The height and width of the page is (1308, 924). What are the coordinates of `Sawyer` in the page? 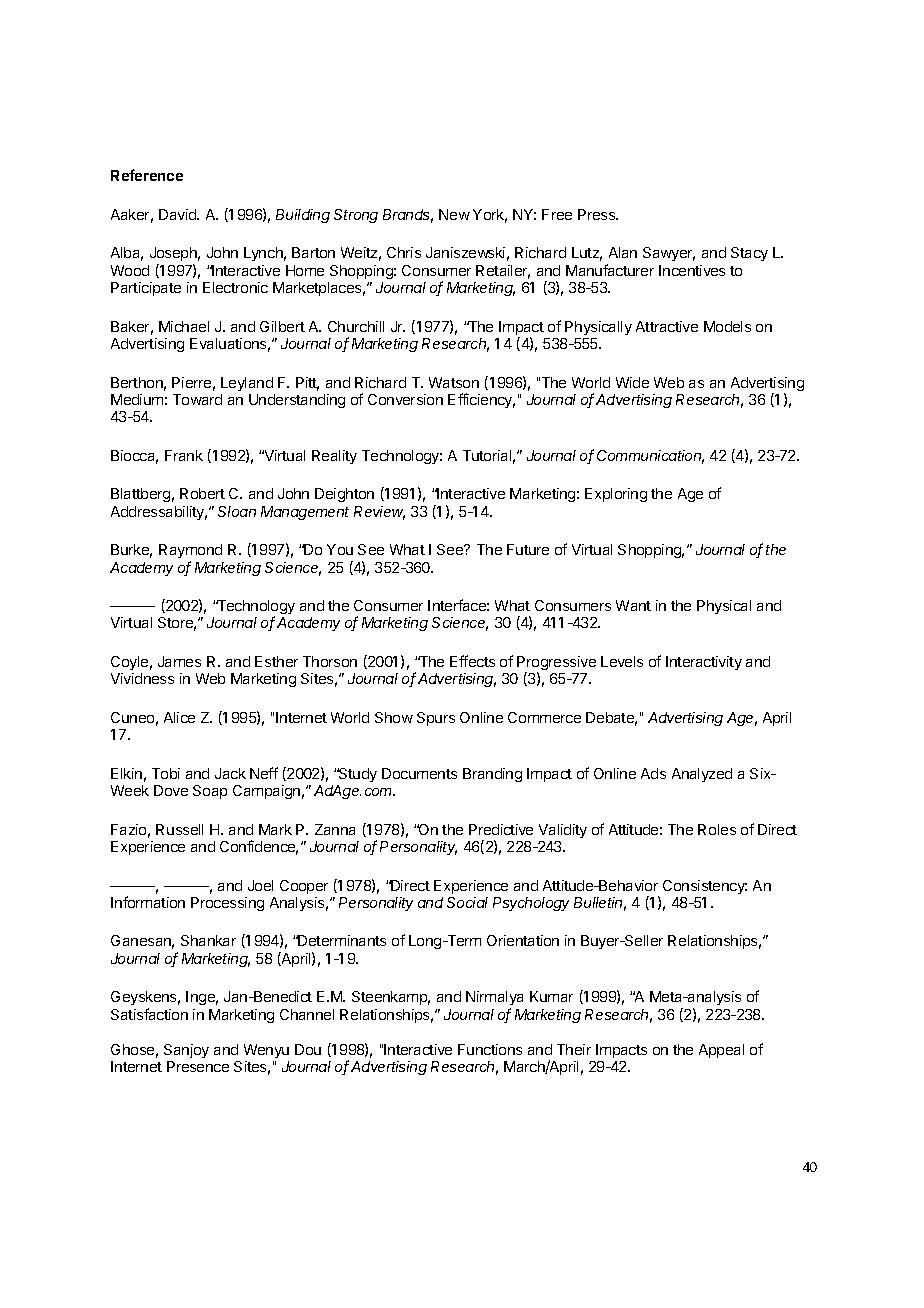 It's located at (669, 254).
